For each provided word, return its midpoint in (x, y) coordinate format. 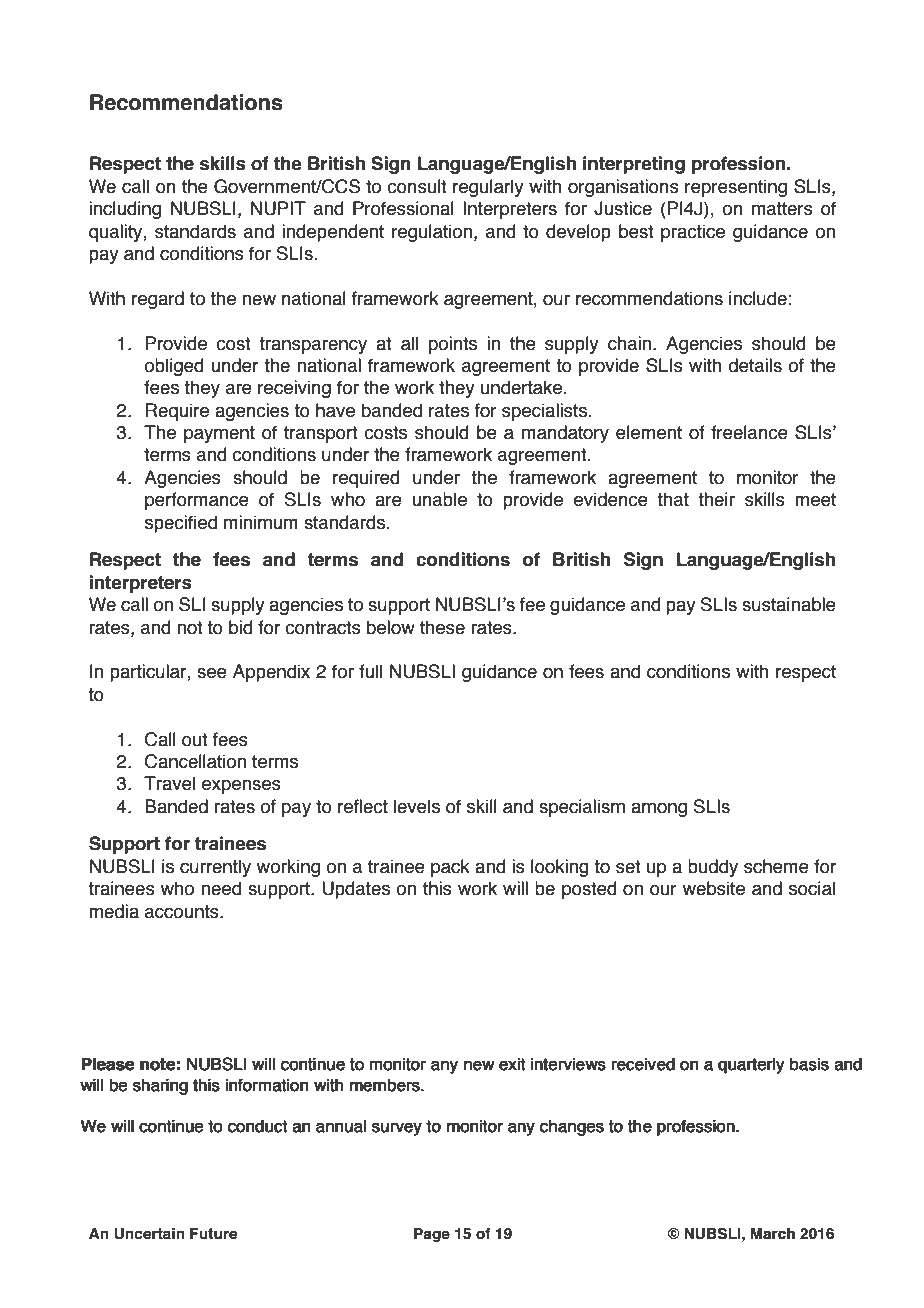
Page (432, 1235)
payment (219, 434)
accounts (183, 912)
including (125, 210)
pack (450, 868)
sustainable (789, 604)
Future (213, 1234)
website (714, 888)
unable (439, 499)
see (212, 673)
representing (736, 188)
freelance (749, 432)
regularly (488, 188)
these (442, 627)
